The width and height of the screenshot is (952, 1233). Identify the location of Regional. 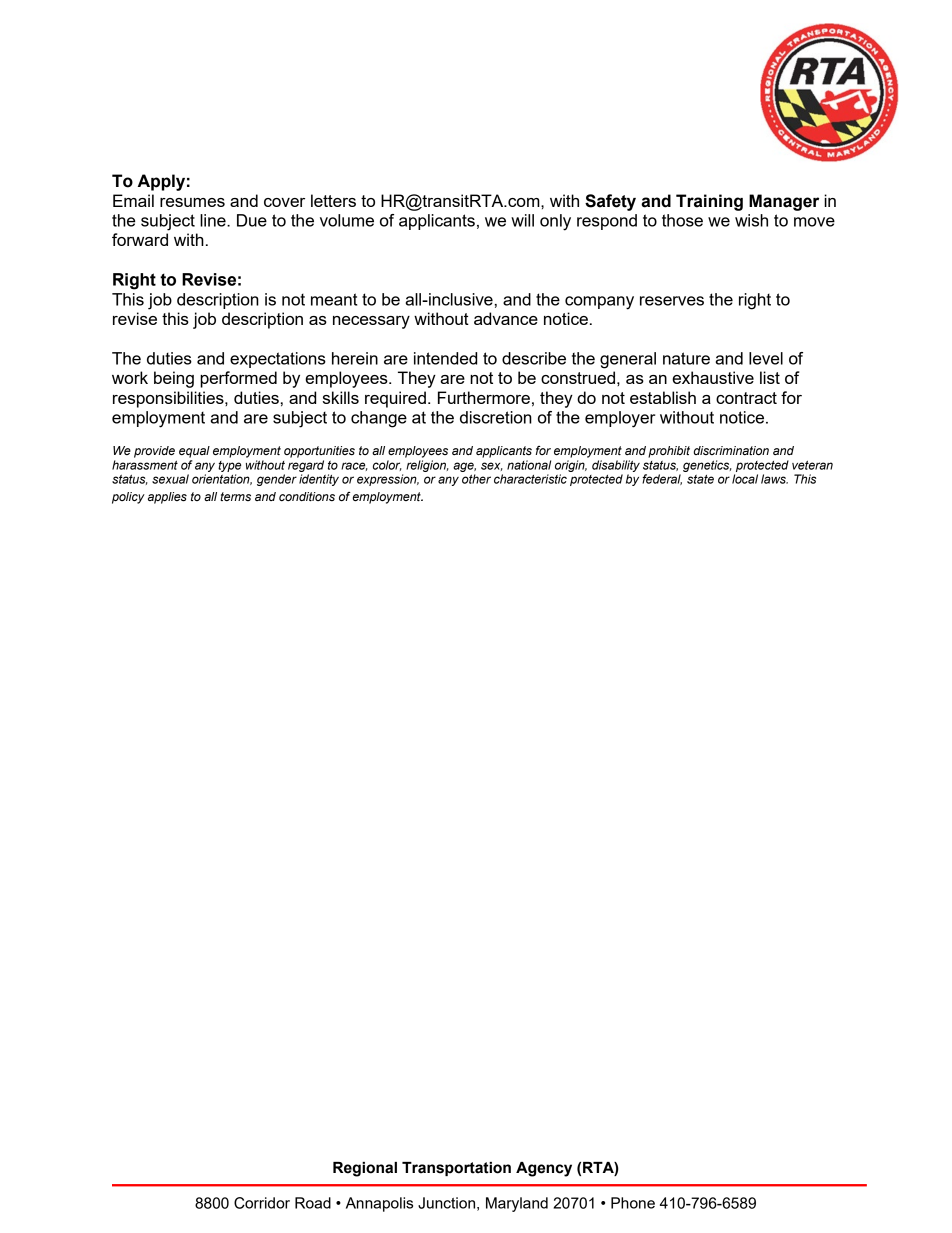
(365, 1169).
